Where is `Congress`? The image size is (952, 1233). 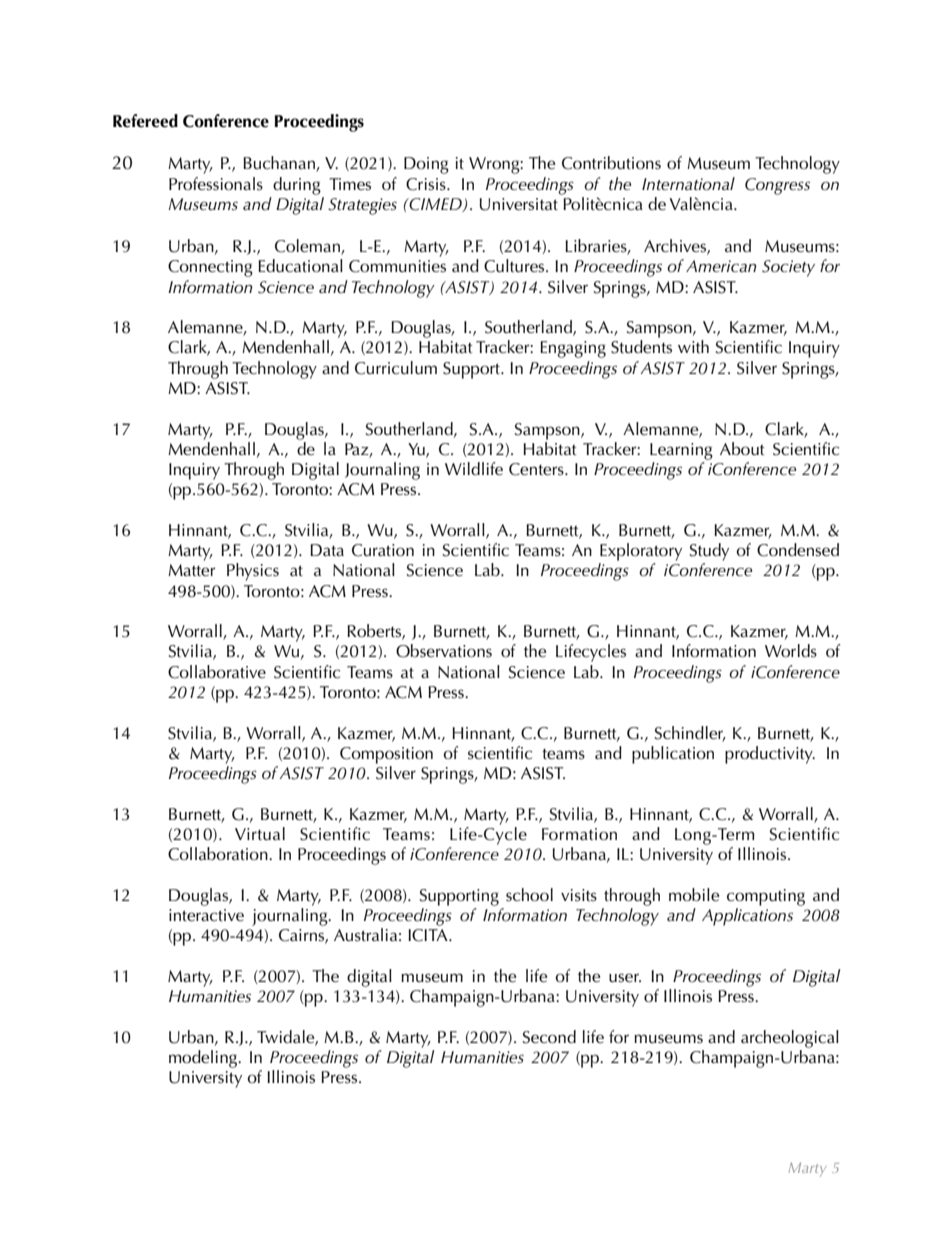 Congress is located at coordinates (777, 186).
